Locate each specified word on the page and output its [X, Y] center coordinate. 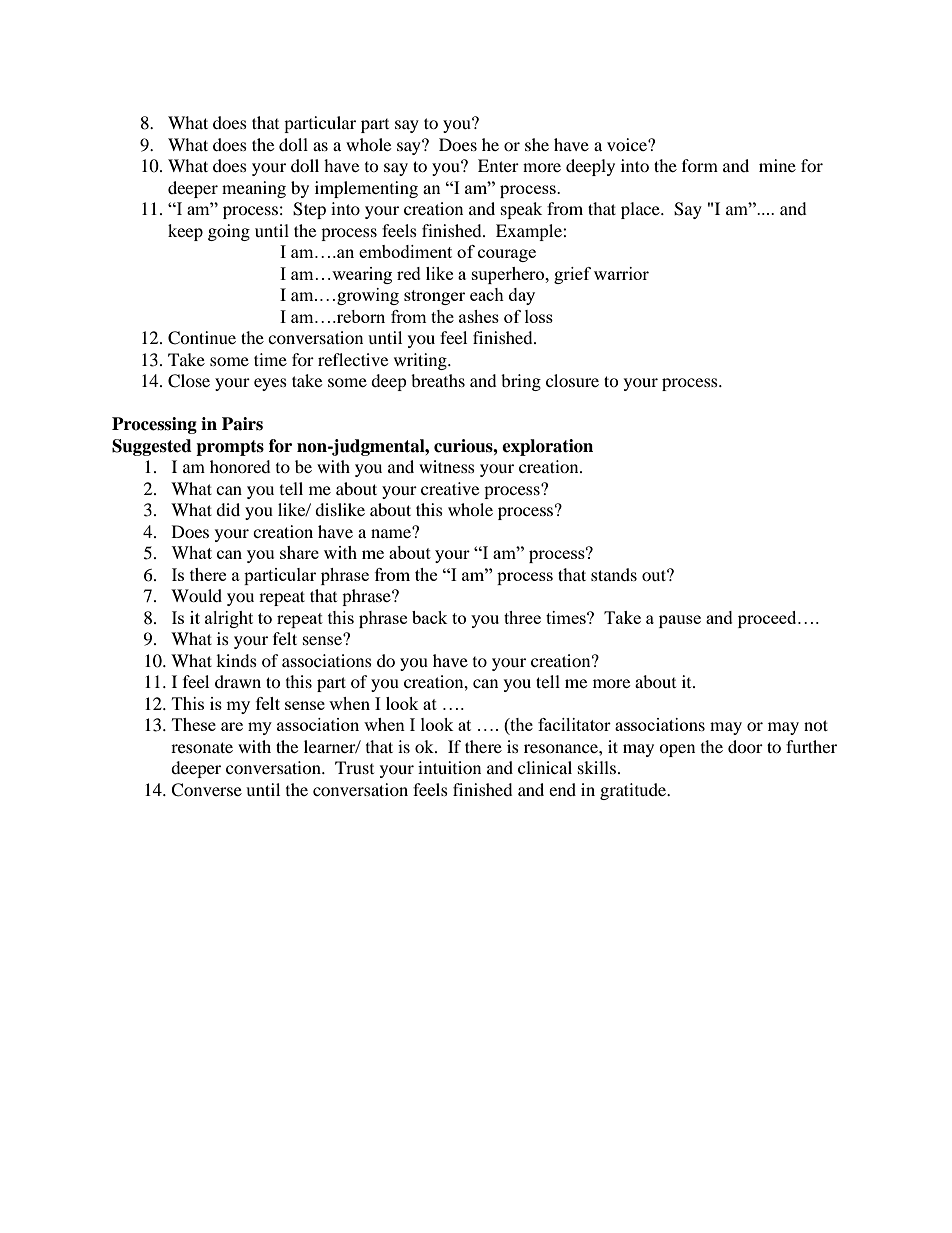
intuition [449, 767]
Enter [498, 165]
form [700, 165]
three [522, 617]
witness [447, 466]
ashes [479, 316]
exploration [547, 447]
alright [229, 619]
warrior [621, 273]
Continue [202, 338]
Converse [206, 790]
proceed [768, 619]
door [745, 746]
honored [240, 466]
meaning [254, 189]
